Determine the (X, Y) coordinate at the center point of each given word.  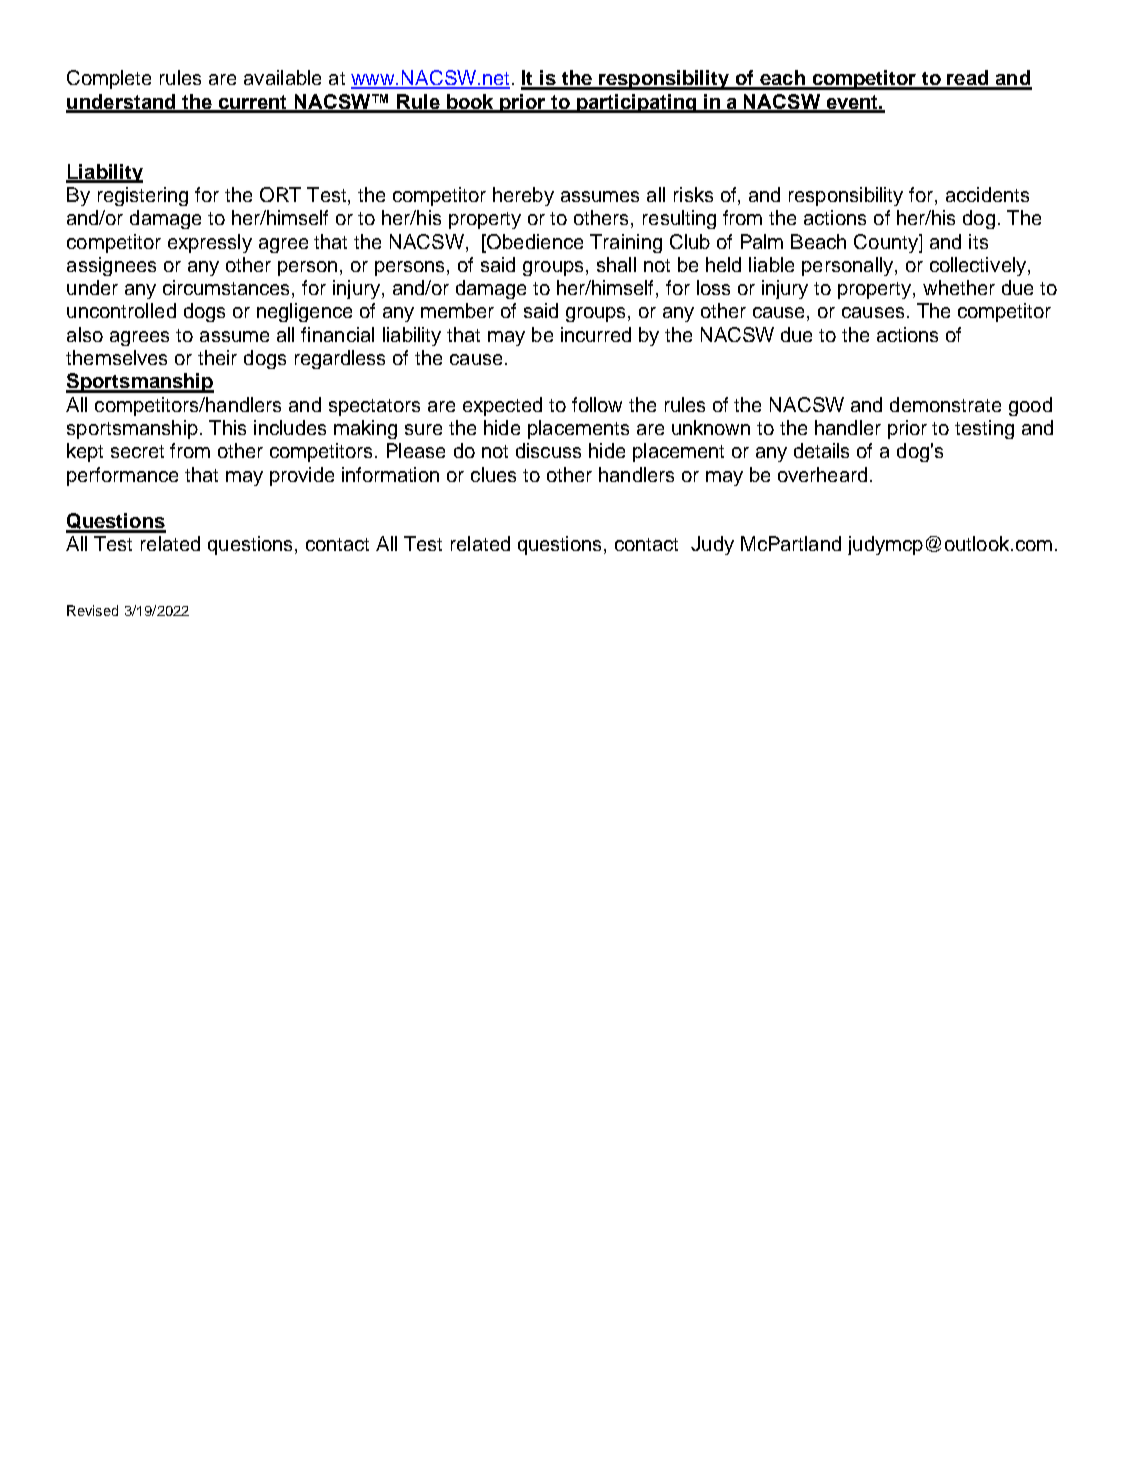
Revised (92, 610)
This (227, 427)
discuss (548, 450)
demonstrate (945, 404)
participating (637, 103)
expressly (210, 243)
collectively (979, 266)
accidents (987, 194)
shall (616, 264)
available (282, 77)
